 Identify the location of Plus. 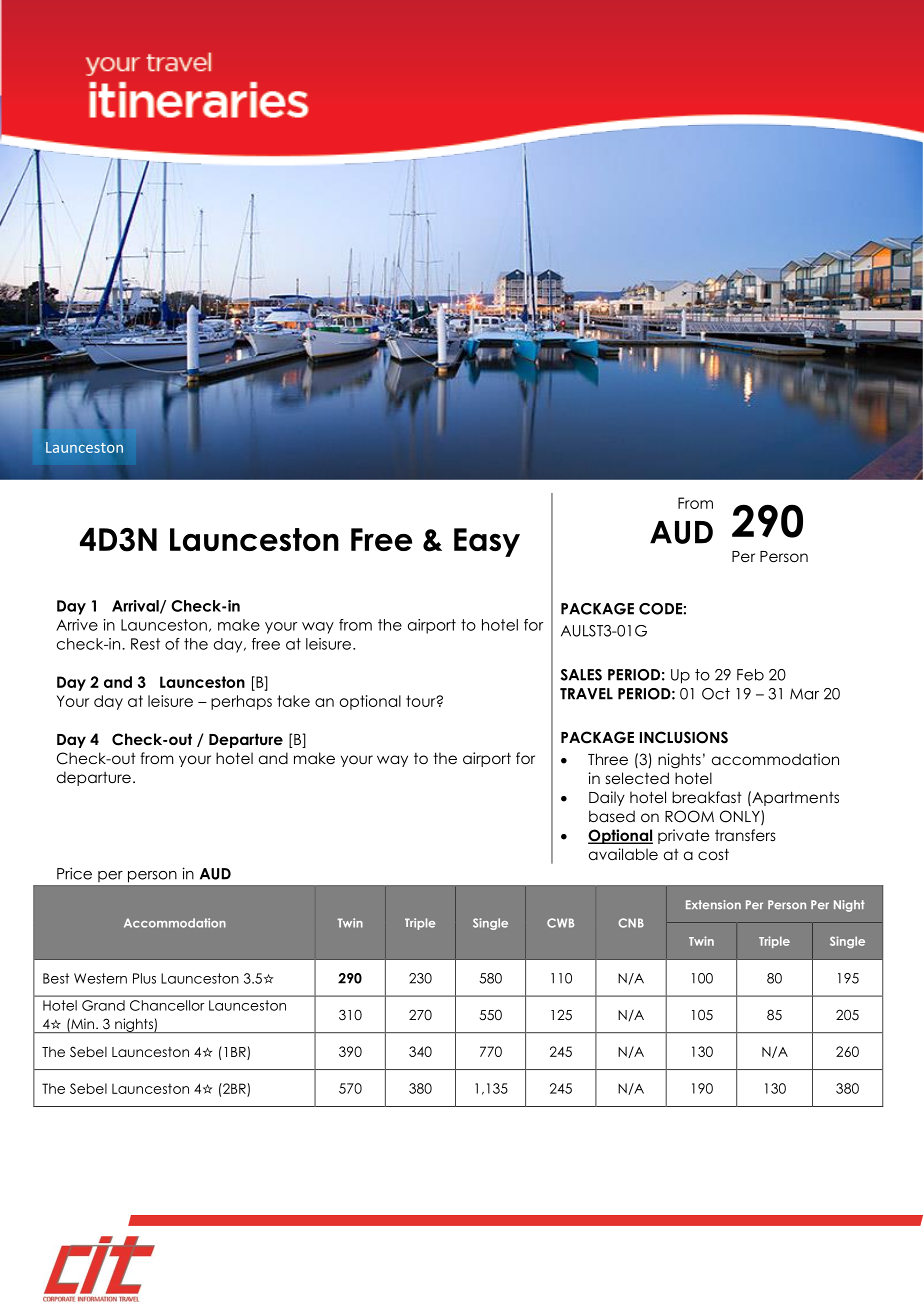
(144, 978).
